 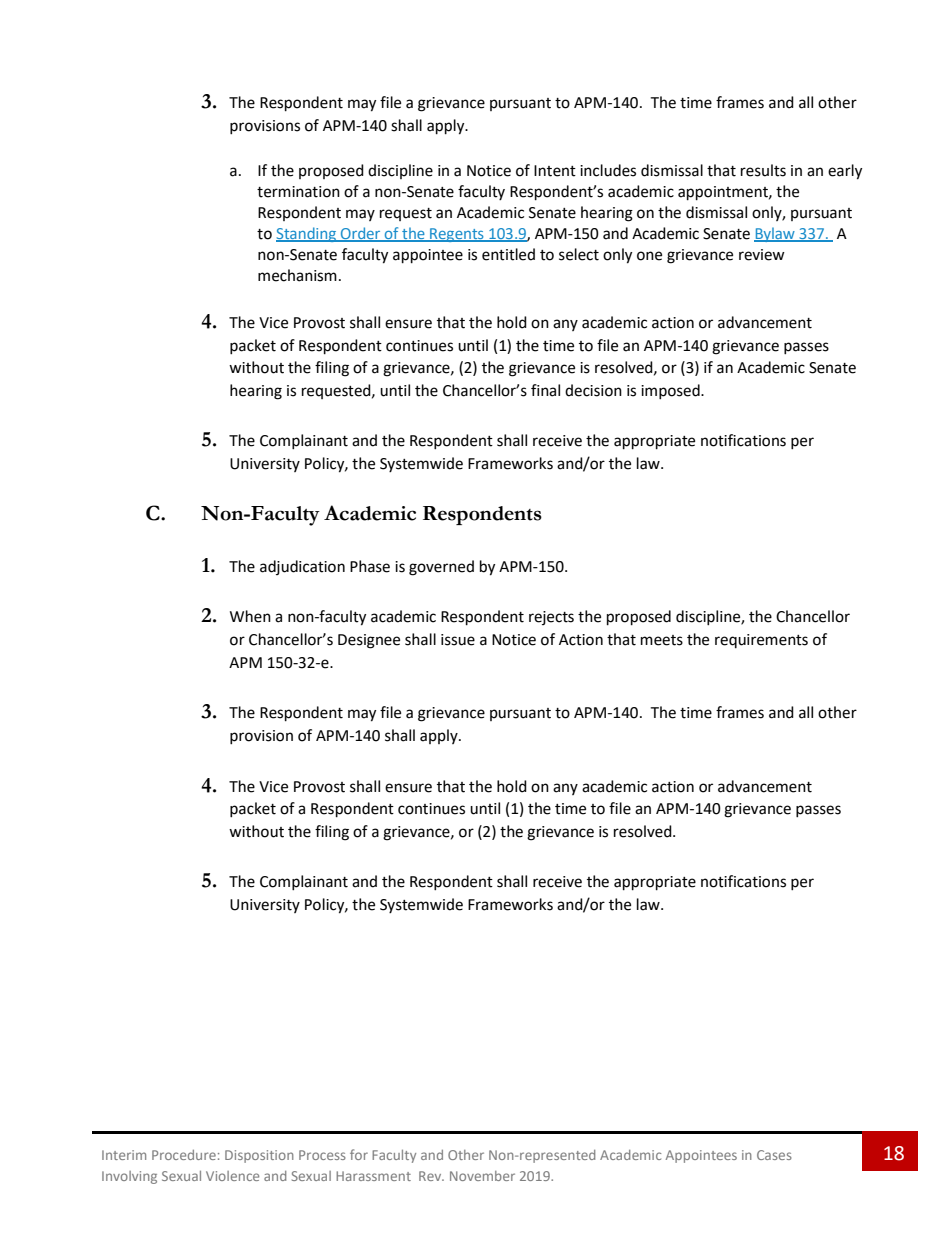 I want to click on When, so click(x=250, y=616).
